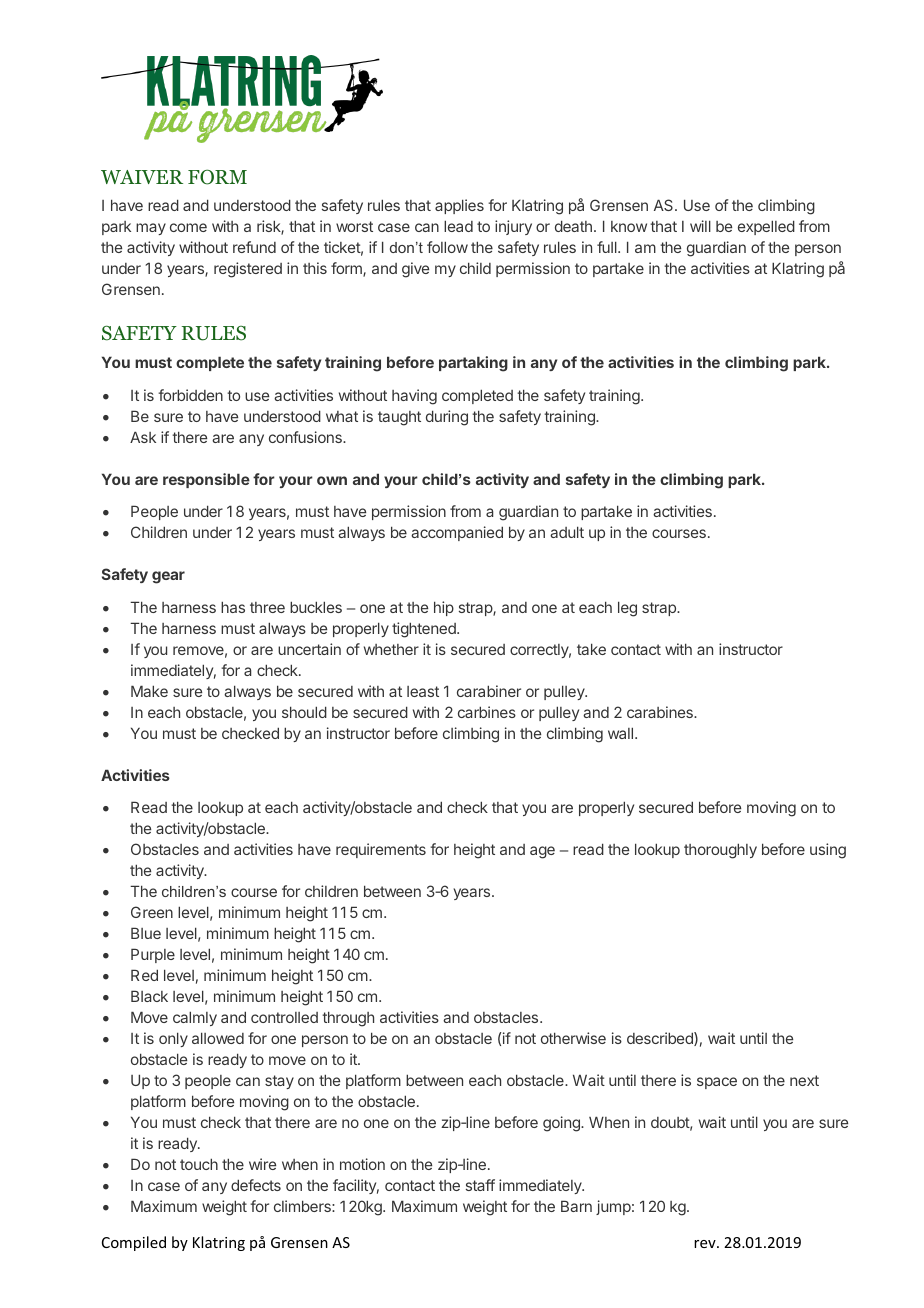 The width and height of the document is (924, 1308). What do you see at coordinates (542, 852) in the document?
I see `age` at bounding box center [542, 852].
